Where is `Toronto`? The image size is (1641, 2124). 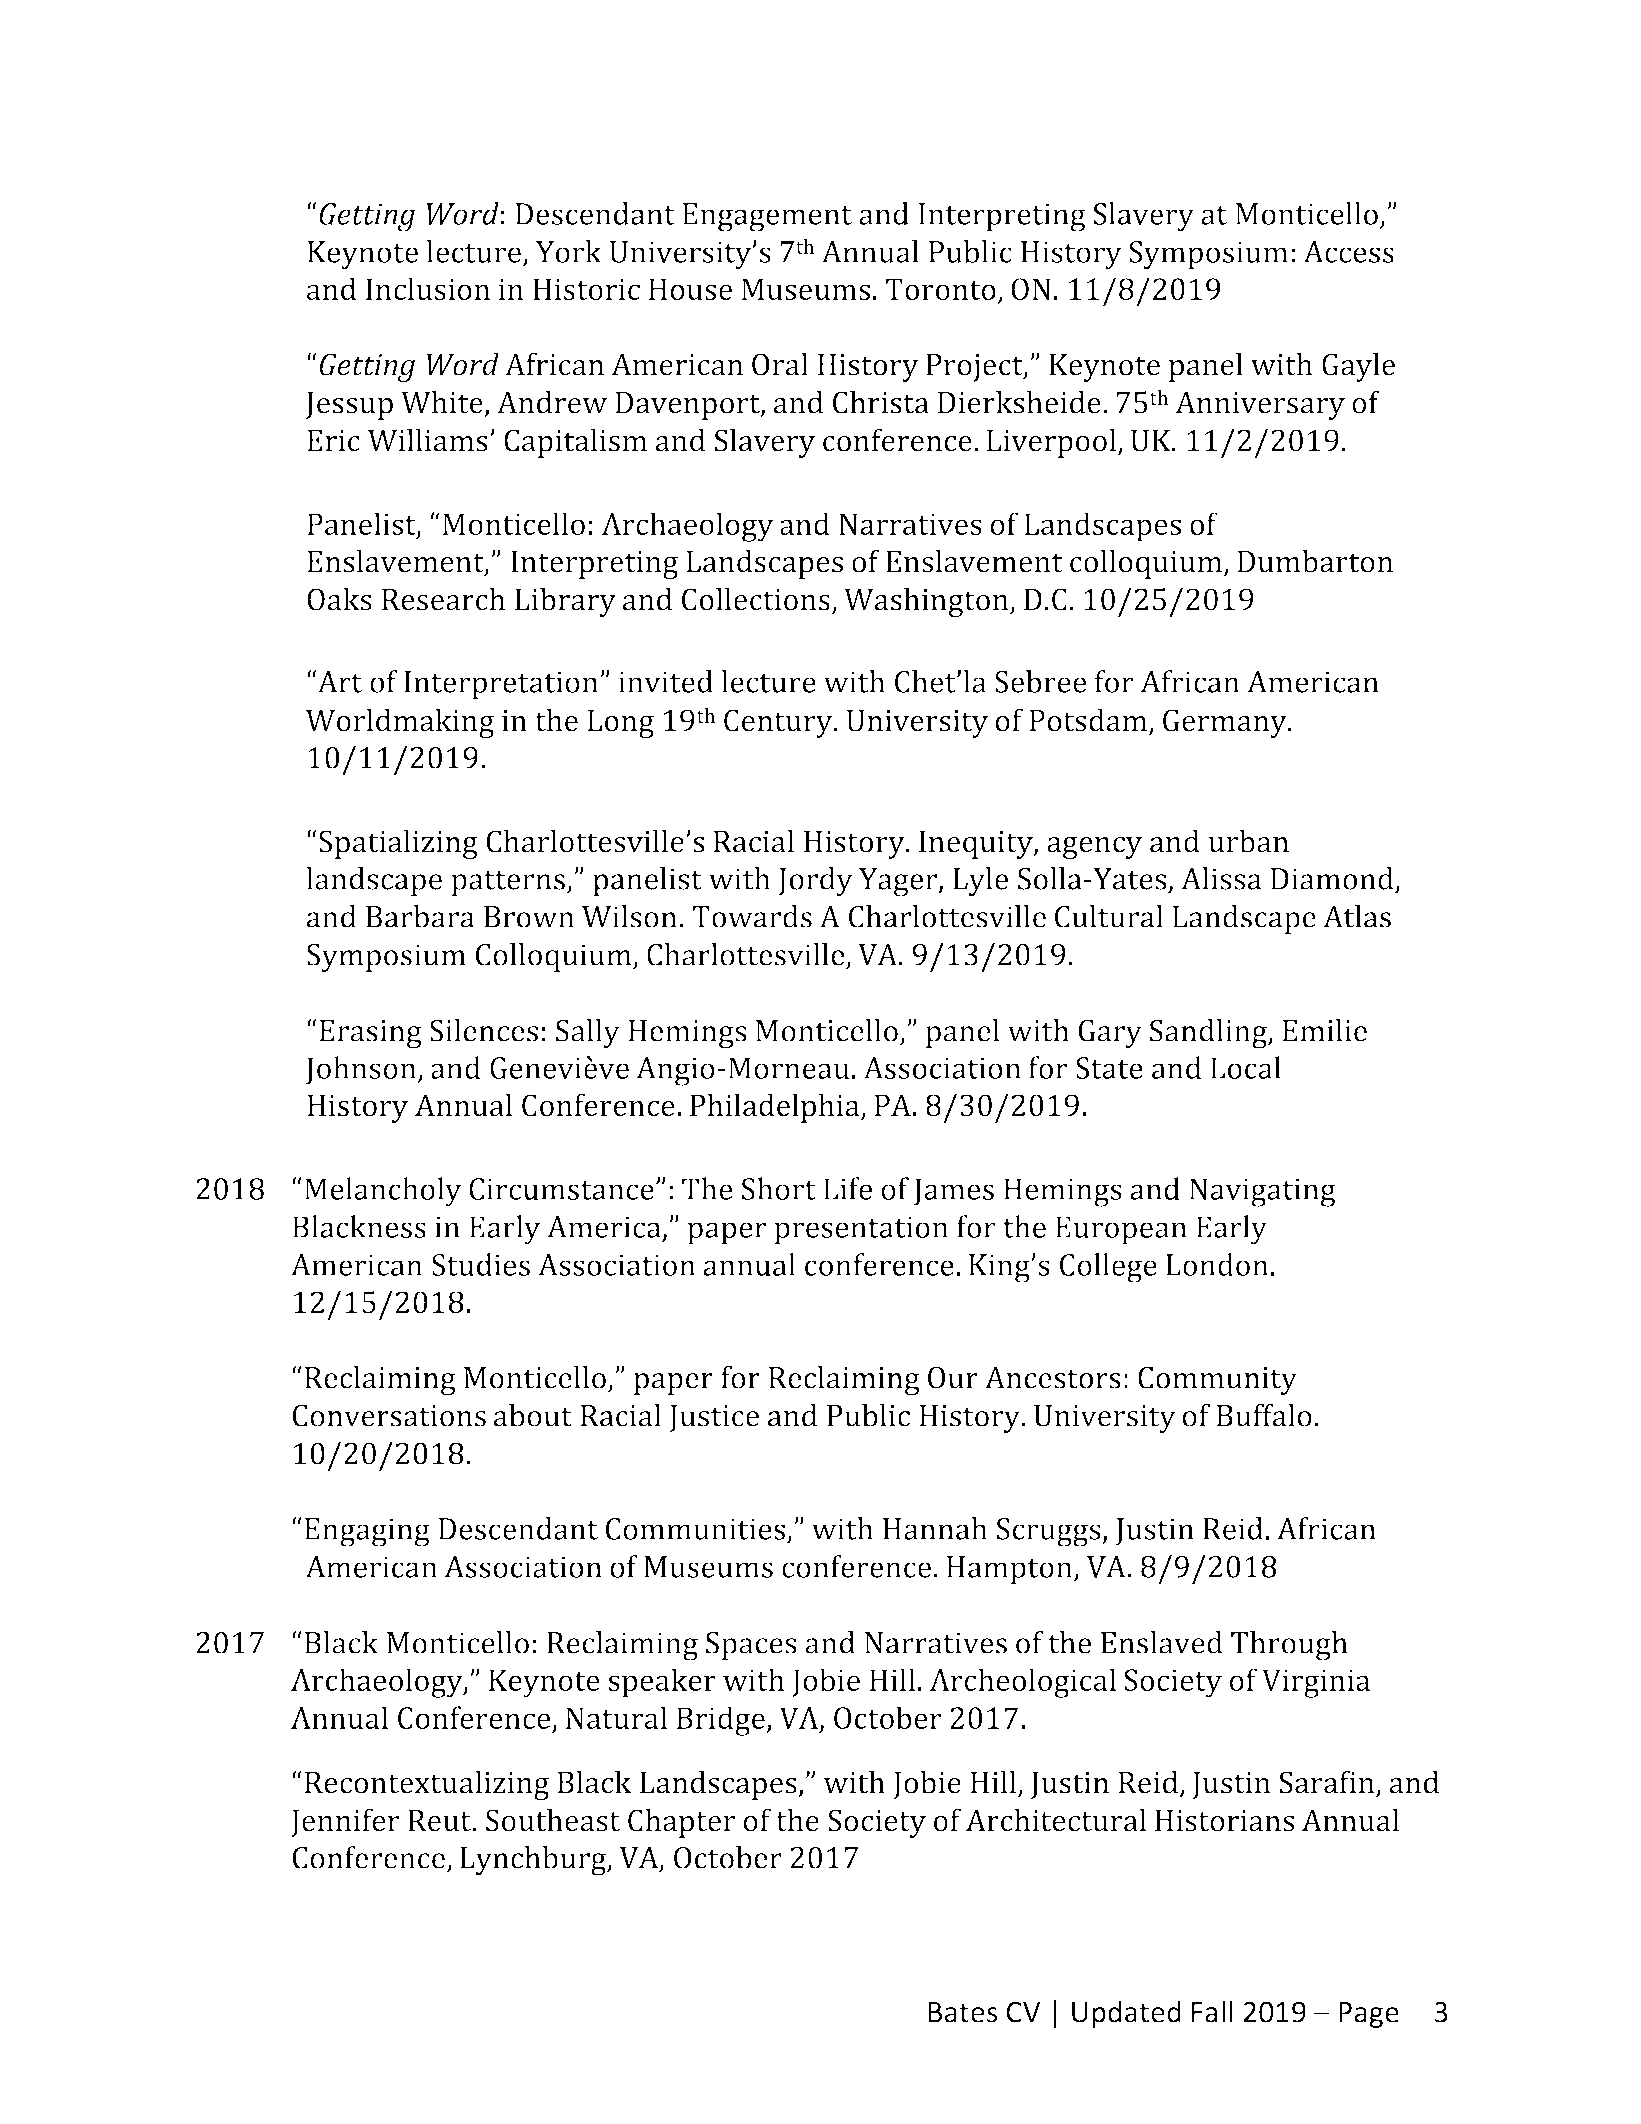 Toronto is located at coordinates (940, 289).
